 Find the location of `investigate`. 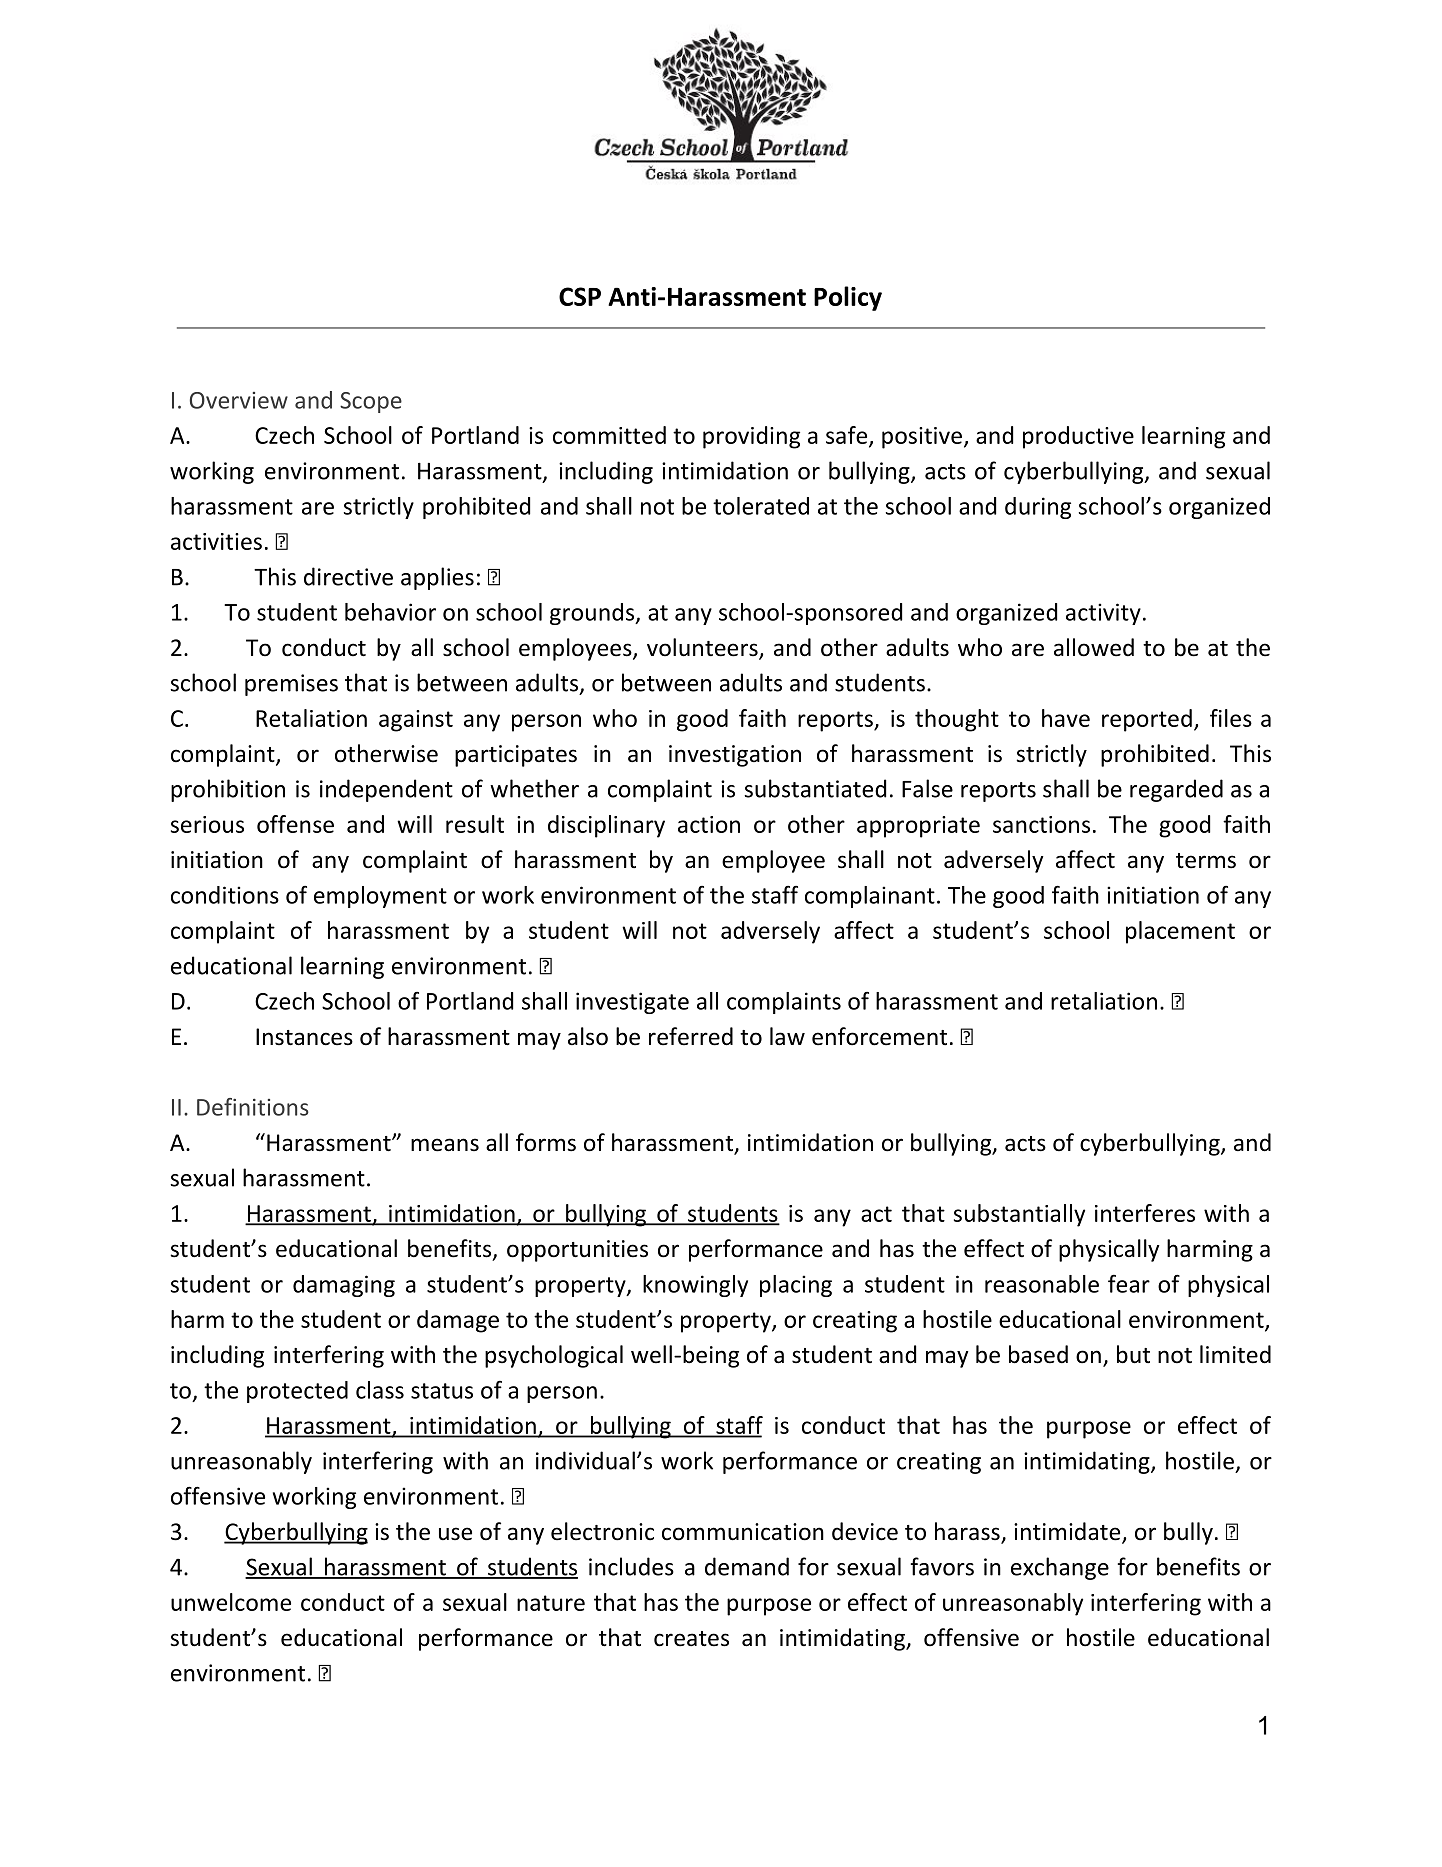

investigate is located at coordinates (632, 1003).
